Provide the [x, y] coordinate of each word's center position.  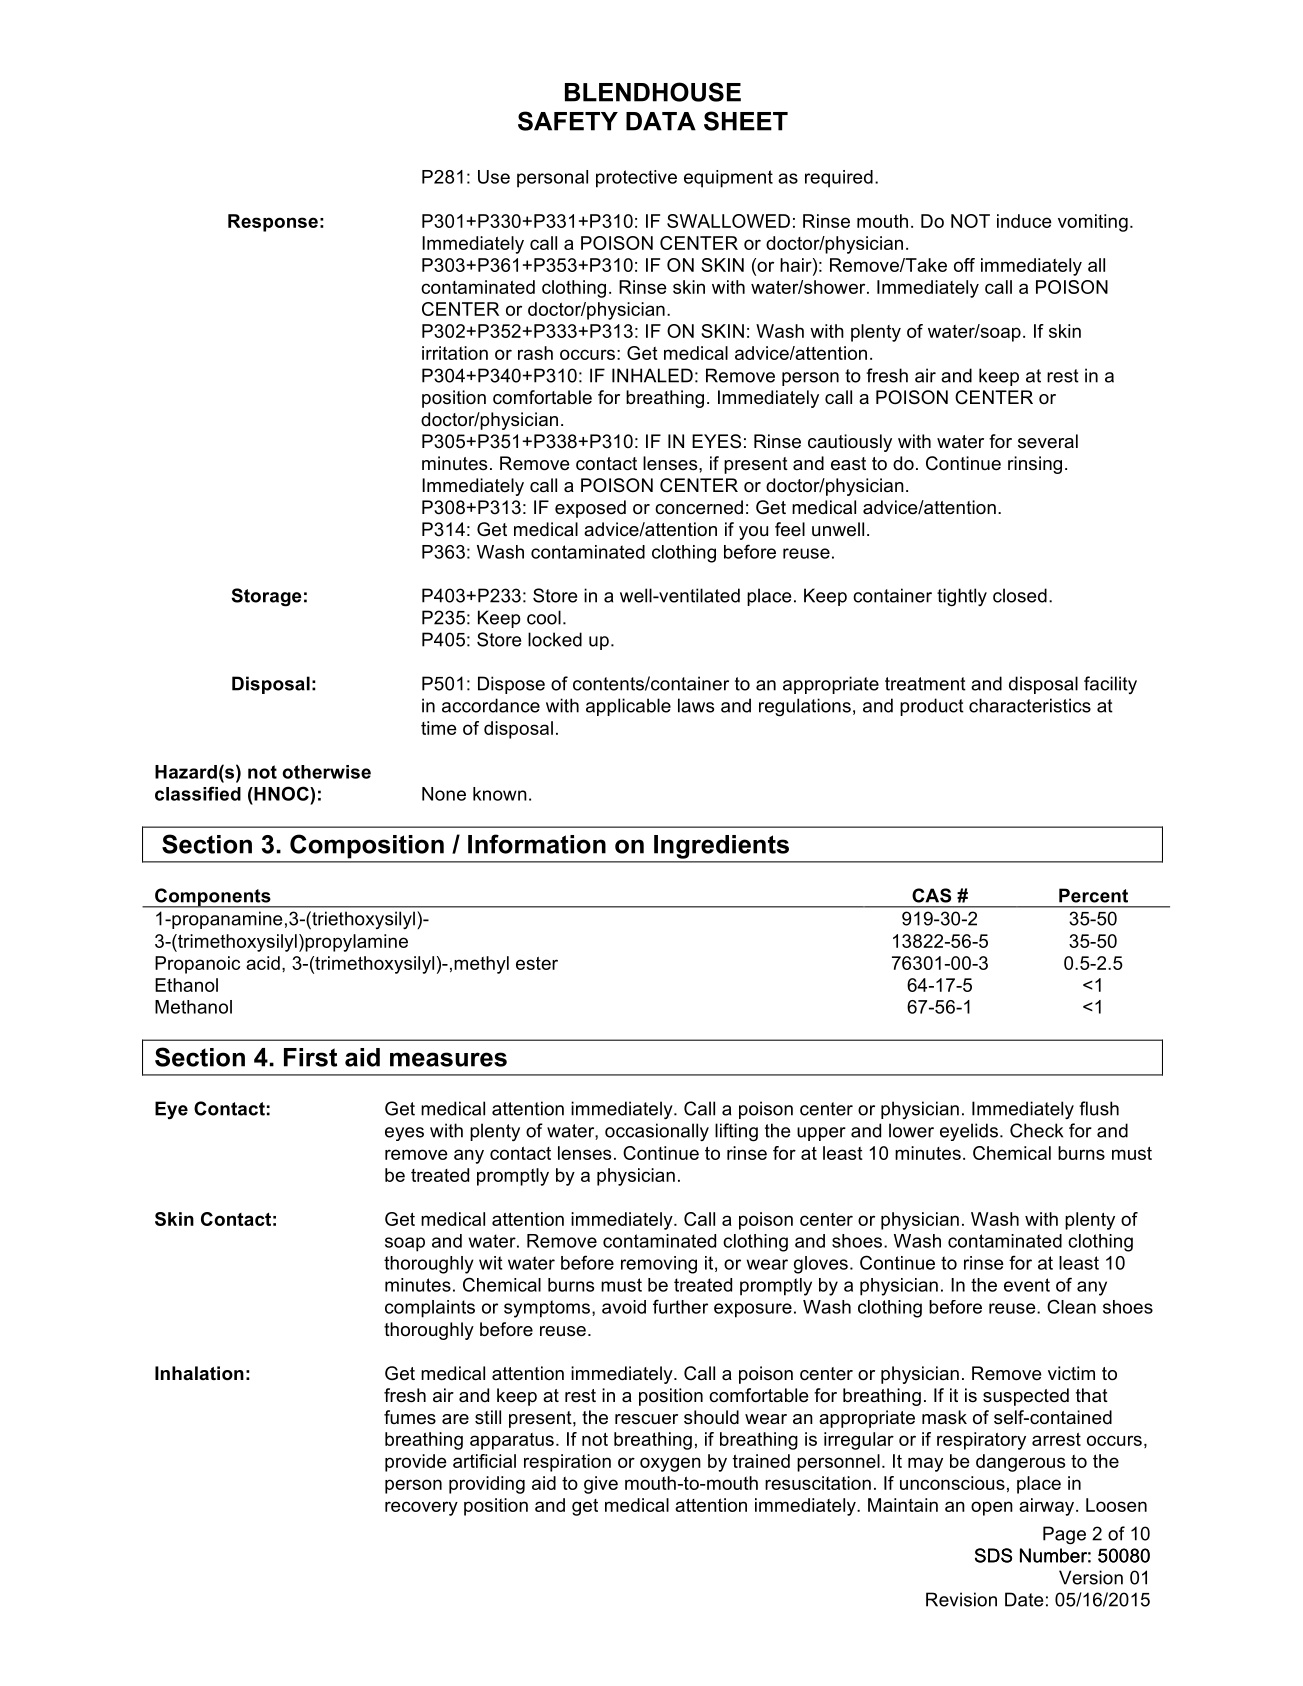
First [310, 1057]
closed [1020, 595]
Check [1036, 1130]
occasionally [657, 1132]
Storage [267, 597]
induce [1024, 221]
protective [636, 179]
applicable [628, 707]
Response [273, 223]
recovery [421, 1508]
